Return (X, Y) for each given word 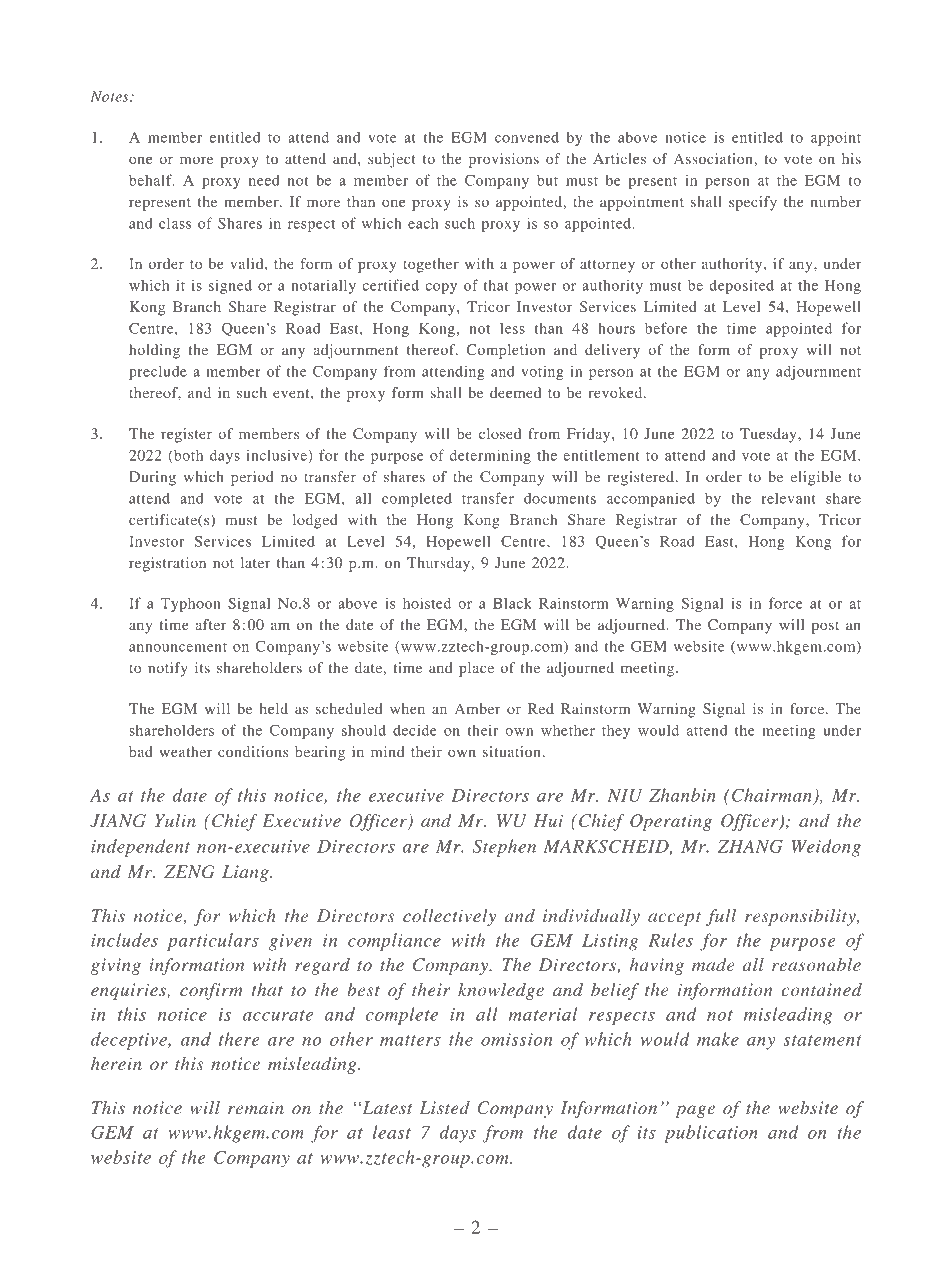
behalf (151, 180)
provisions (504, 160)
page (695, 1111)
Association (714, 158)
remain (256, 1107)
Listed (444, 1107)
